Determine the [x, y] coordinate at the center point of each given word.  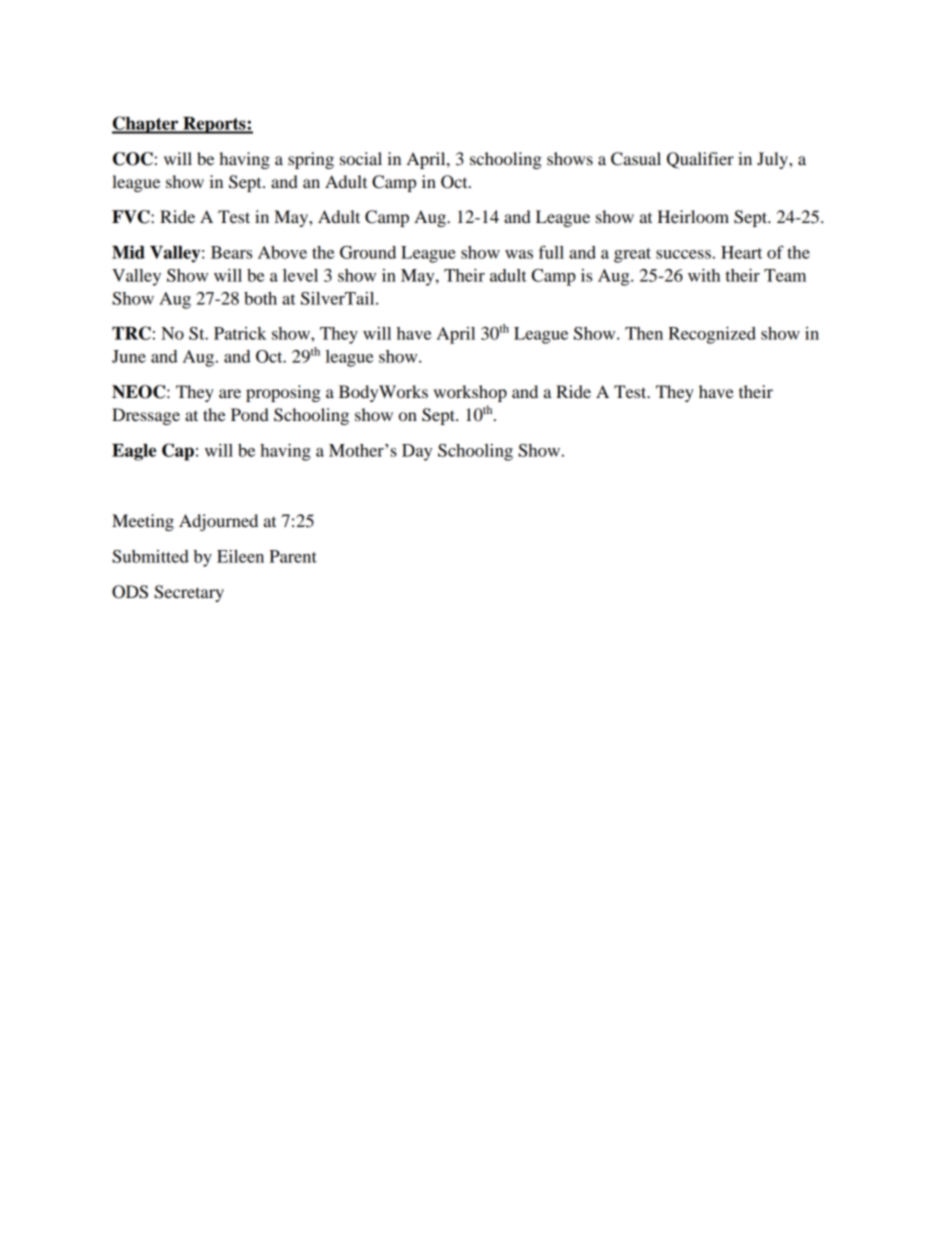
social [361, 158]
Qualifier [700, 160]
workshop [470, 393]
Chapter [146, 125]
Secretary [189, 593]
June [129, 356]
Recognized [712, 335]
